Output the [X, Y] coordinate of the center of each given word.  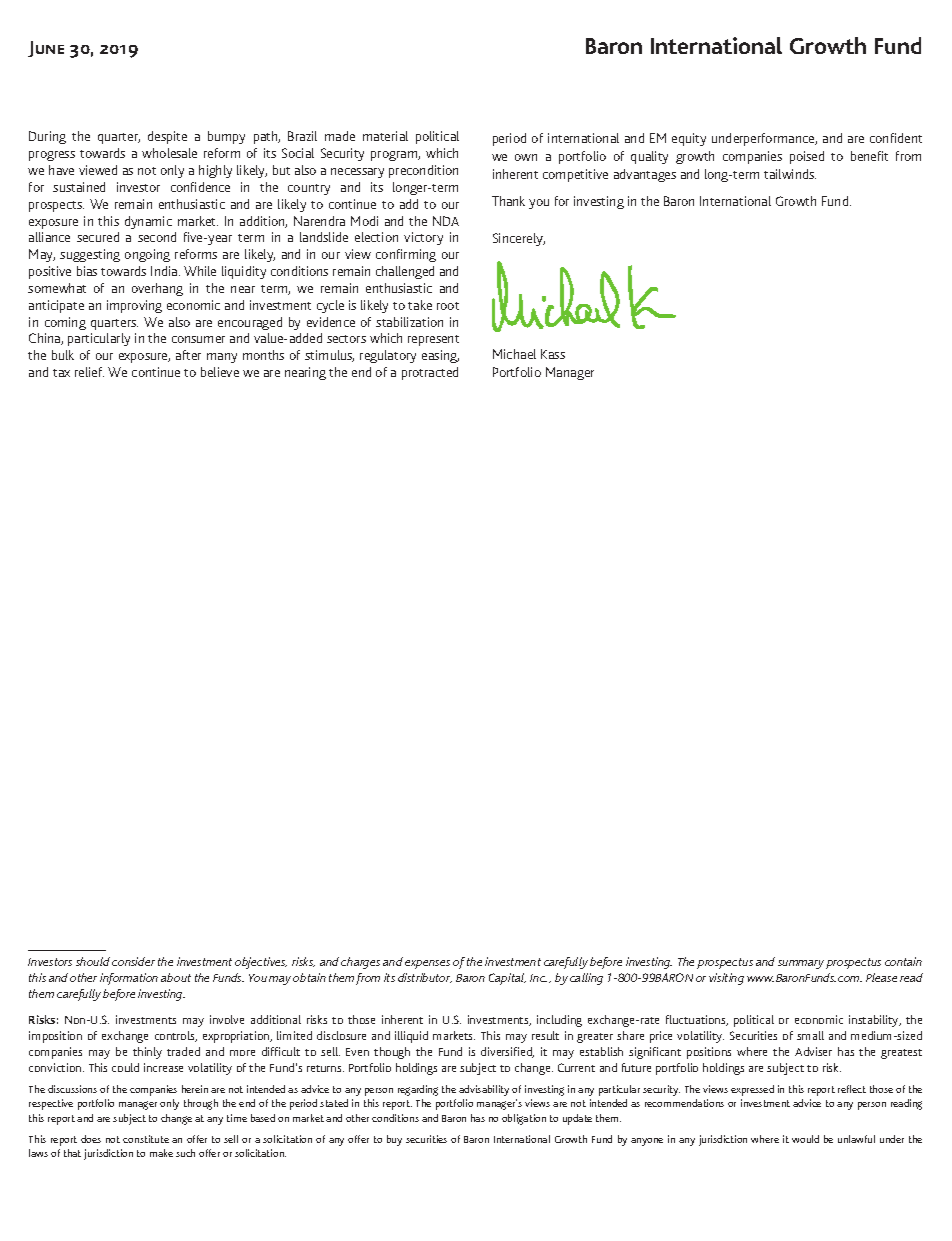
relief [89, 372]
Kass [553, 354]
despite [167, 137]
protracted [430, 373]
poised [807, 157]
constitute [146, 1139]
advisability [484, 1090]
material [385, 136]
